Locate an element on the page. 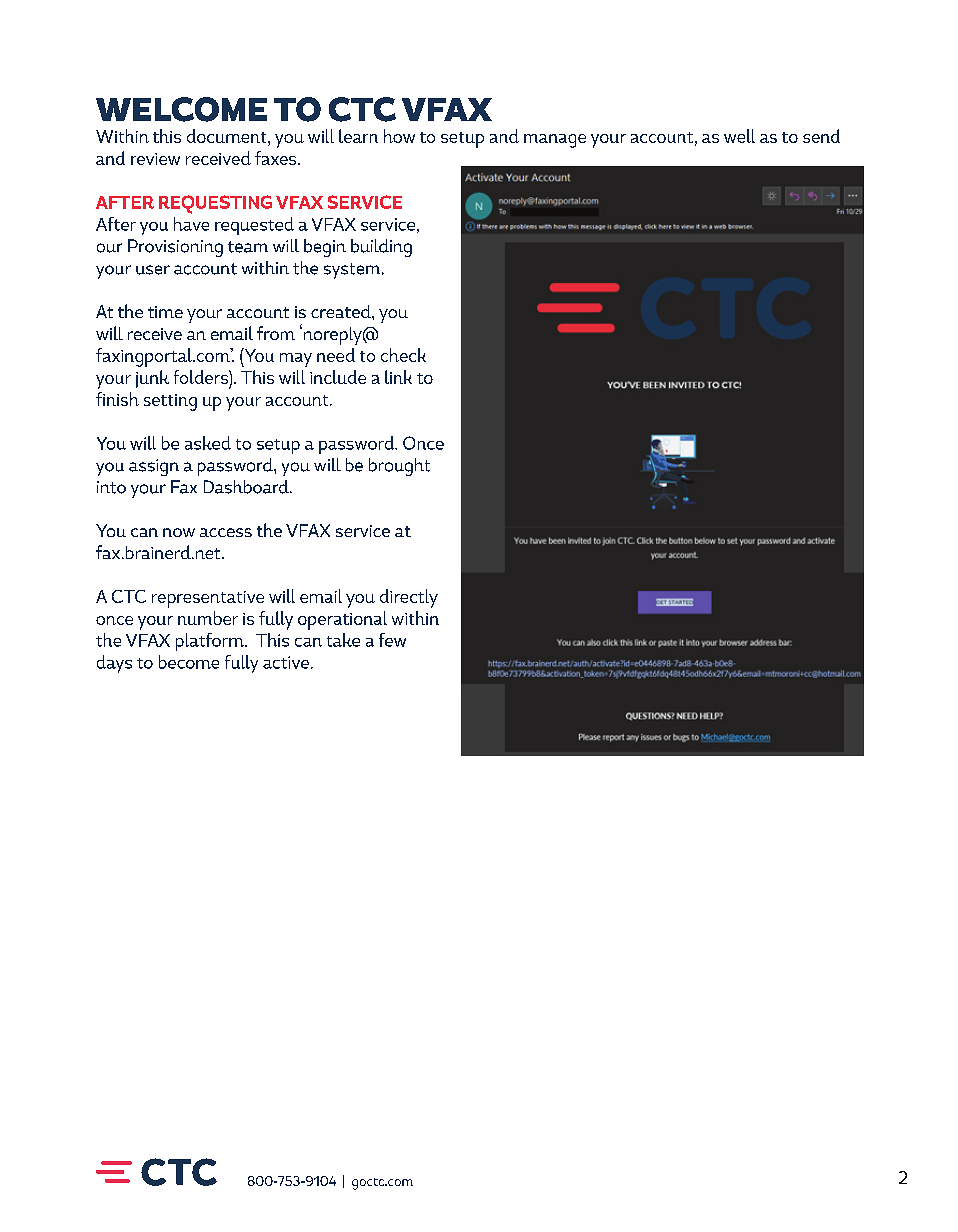 The image size is (958, 1232). few is located at coordinates (392, 640).
